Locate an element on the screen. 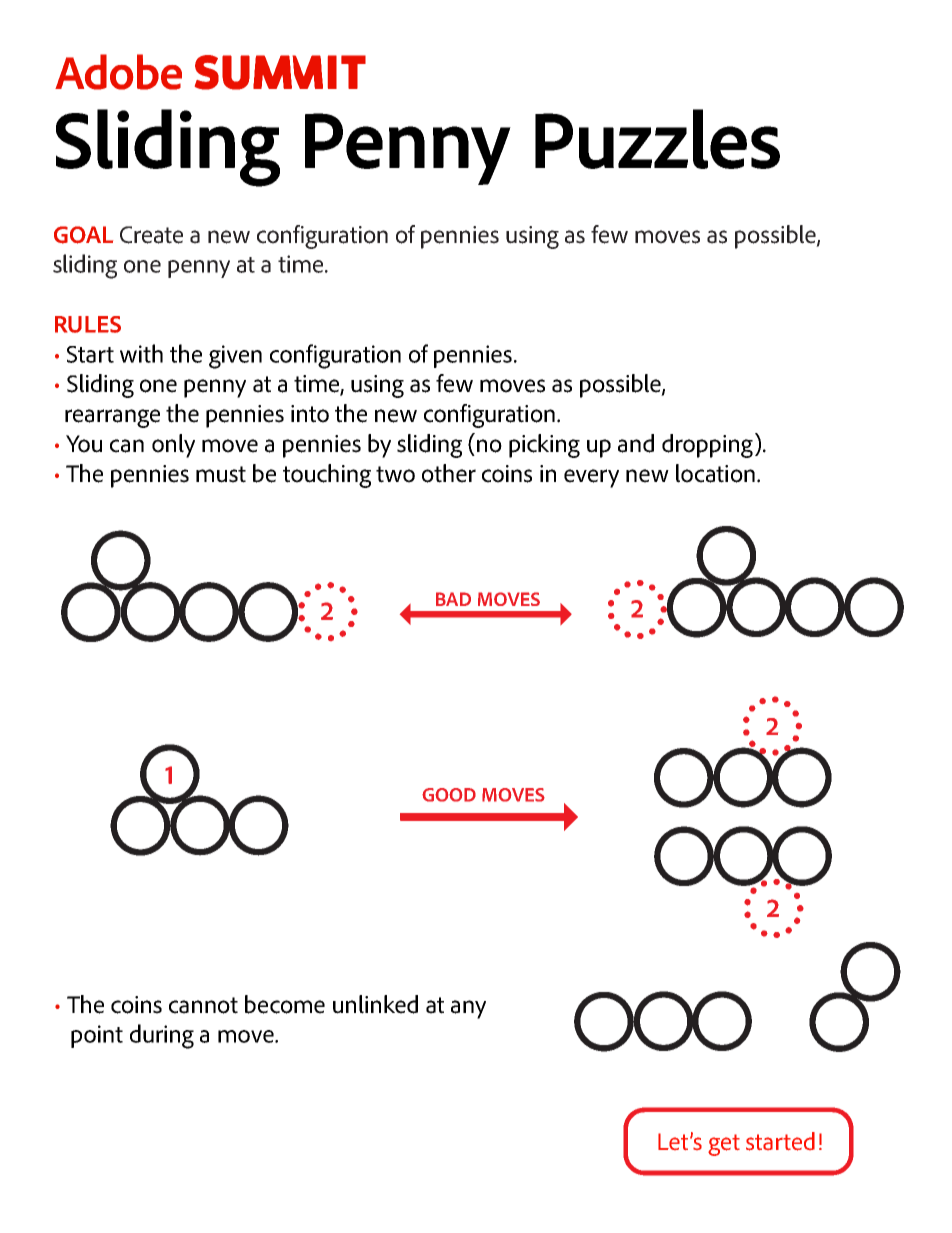  only is located at coordinates (173, 446).
